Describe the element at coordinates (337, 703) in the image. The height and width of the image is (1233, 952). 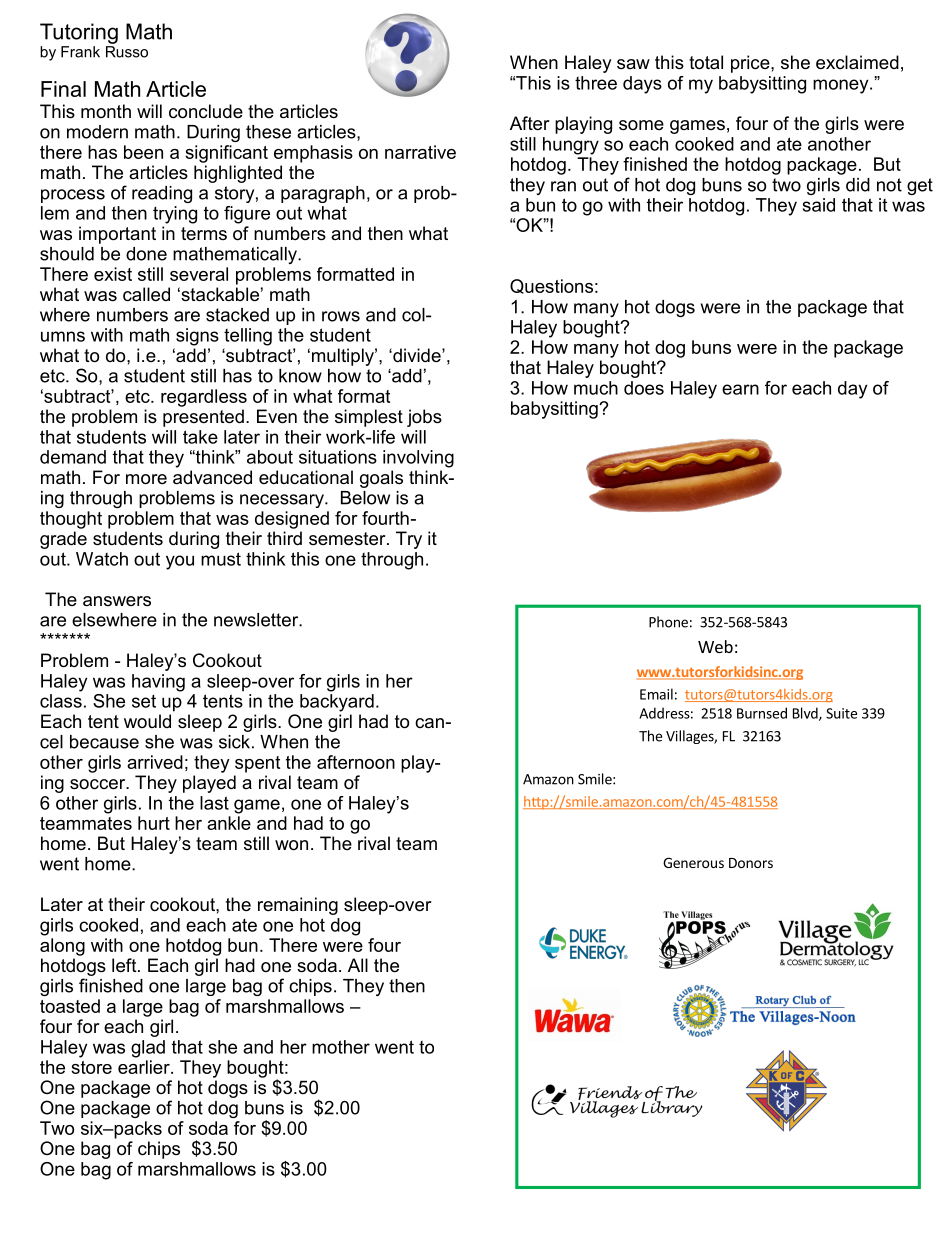
I see `backyard` at that location.
